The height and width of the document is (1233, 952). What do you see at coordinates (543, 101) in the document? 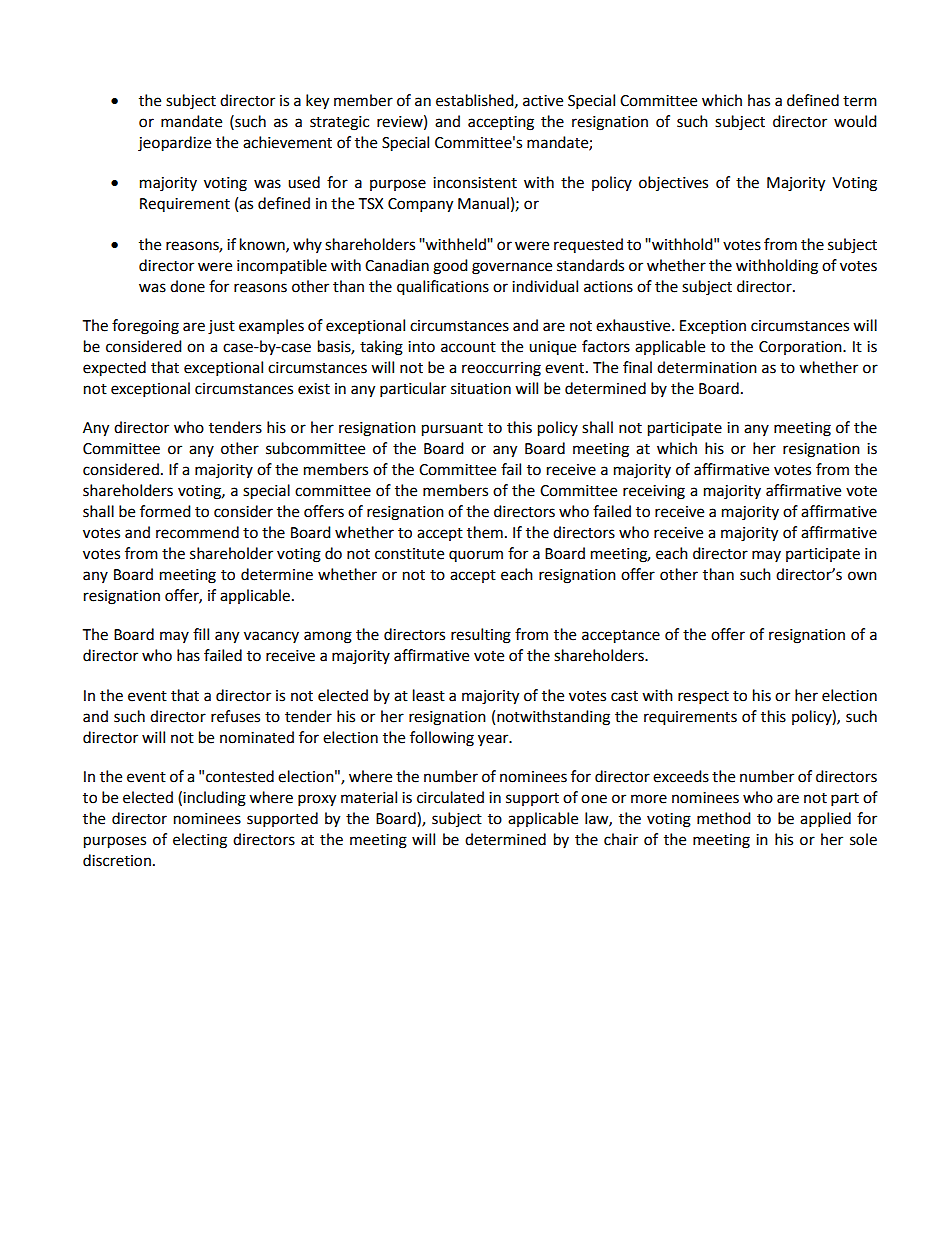
I see `active` at bounding box center [543, 101].
